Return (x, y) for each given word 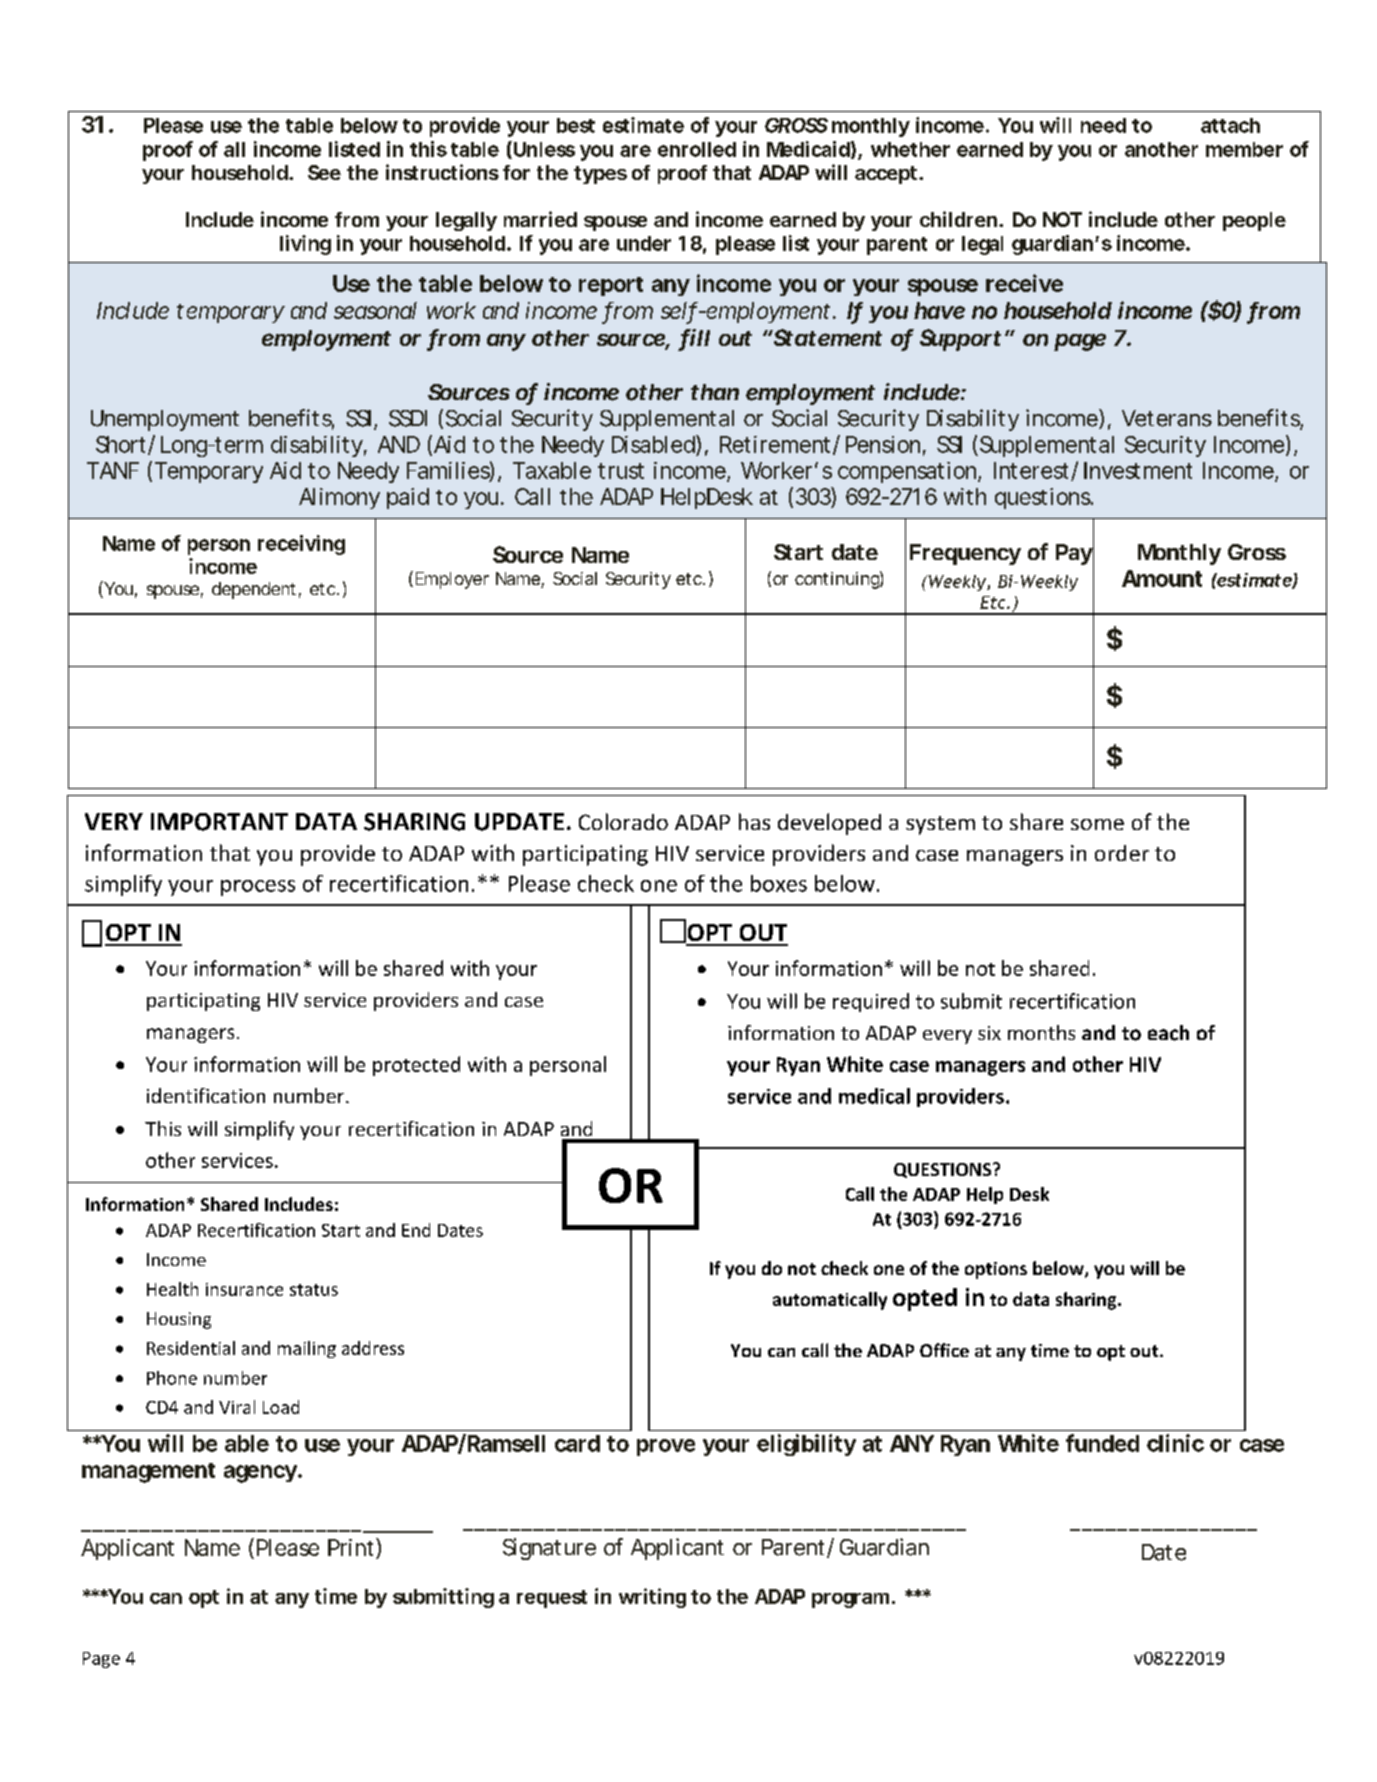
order (1122, 853)
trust (621, 471)
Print (350, 1547)
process (258, 888)
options (996, 1270)
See (324, 172)
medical (874, 1096)
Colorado (623, 821)
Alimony (339, 498)
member (1244, 149)
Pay (1074, 554)
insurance (244, 1289)
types (600, 175)
